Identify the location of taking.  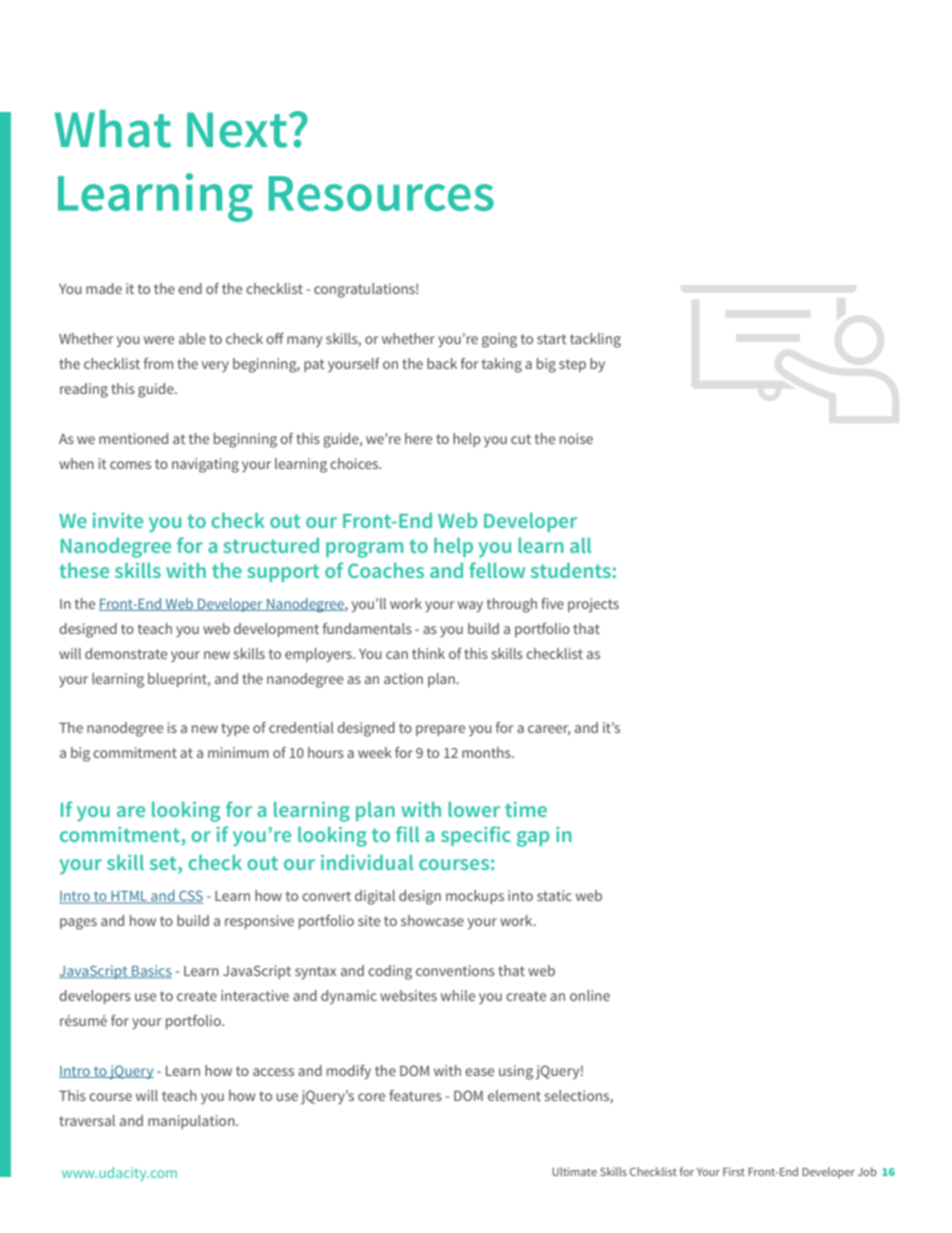
(502, 365).
